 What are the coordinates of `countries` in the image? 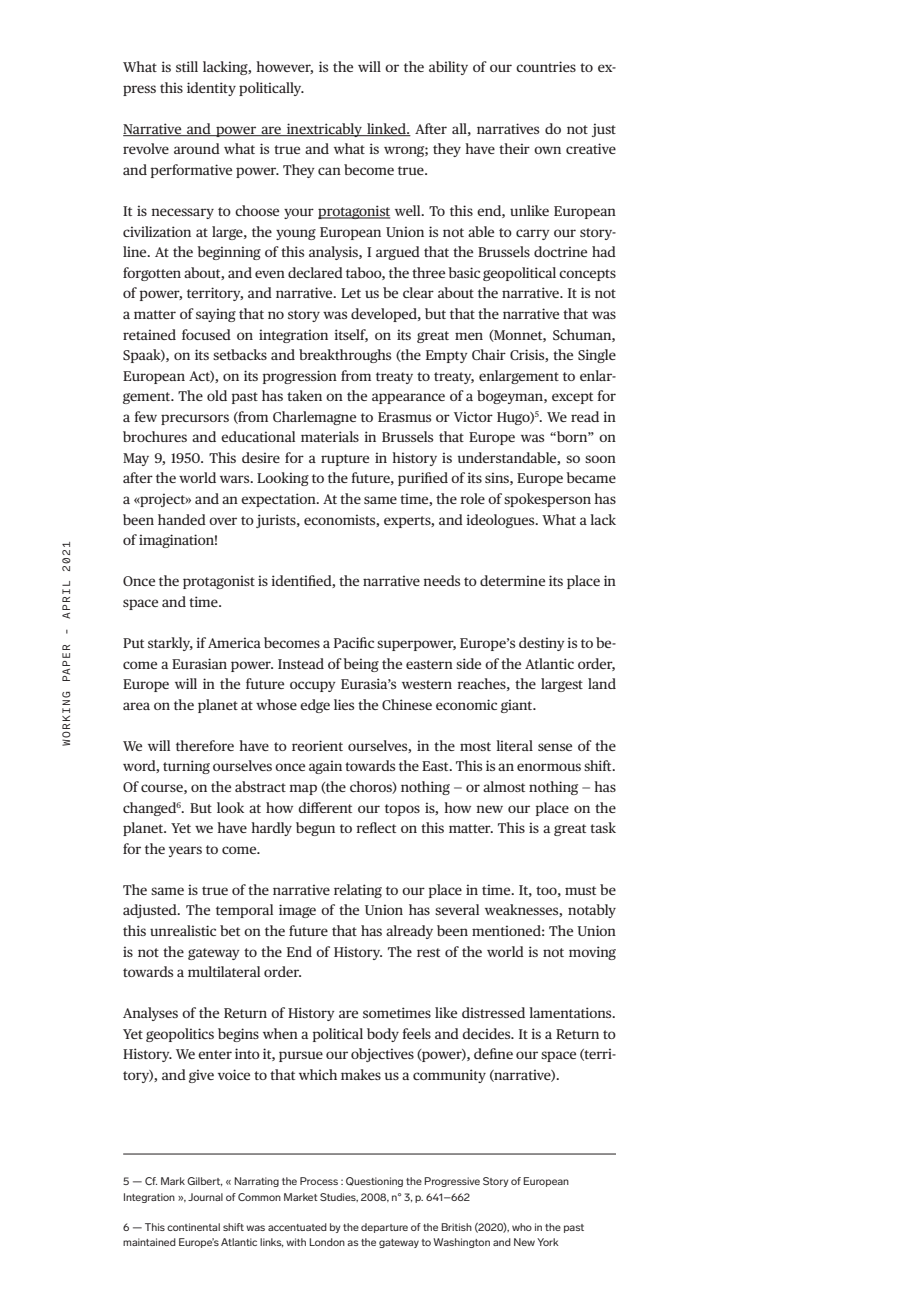 It's located at (546, 66).
